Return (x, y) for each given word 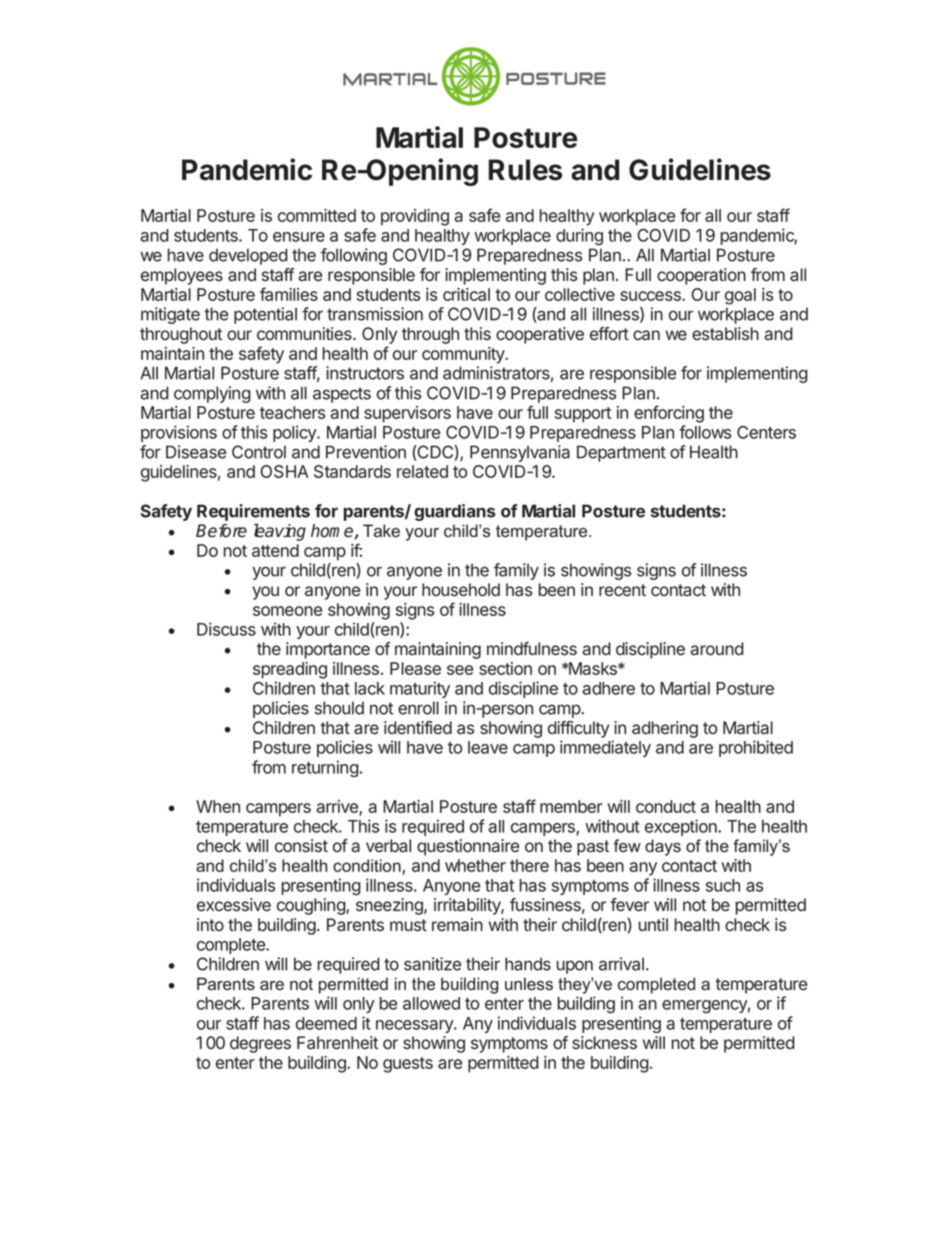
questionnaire (468, 847)
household (461, 589)
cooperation (701, 276)
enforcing (669, 414)
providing (415, 217)
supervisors (407, 414)
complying (212, 394)
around (716, 648)
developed (248, 256)
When (218, 806)
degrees (260, 1044)
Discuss (226, 629)
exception (682, 827)
